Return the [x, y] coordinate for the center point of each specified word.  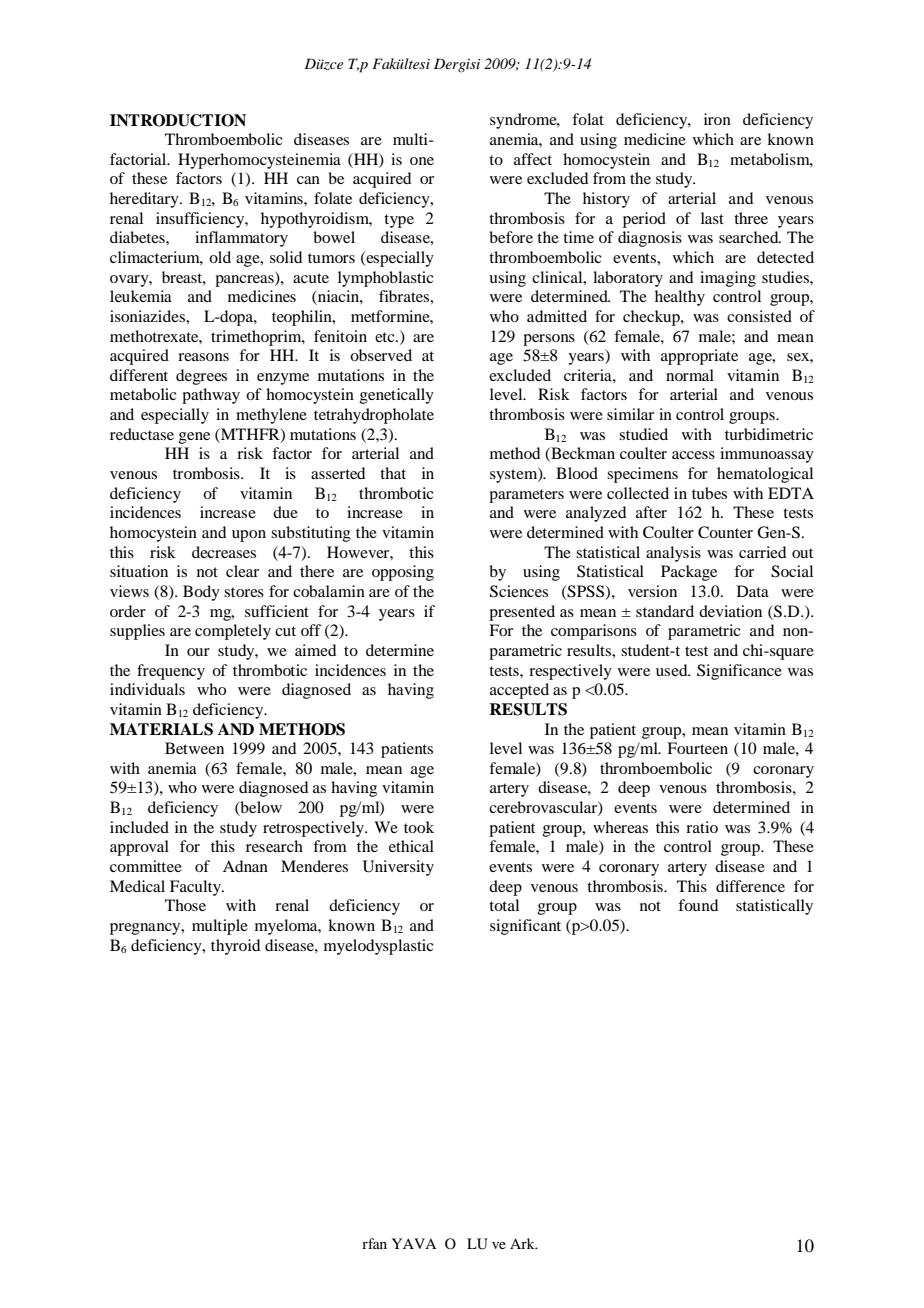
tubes [709, 493]
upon [249, 536]
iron [717, 119]
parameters [526, 496]
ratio [702, 827]
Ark [523, 1243]
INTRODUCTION [178, 120]
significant [525, 927]
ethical [411, 846]
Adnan [245, 866]
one [422, 161]
